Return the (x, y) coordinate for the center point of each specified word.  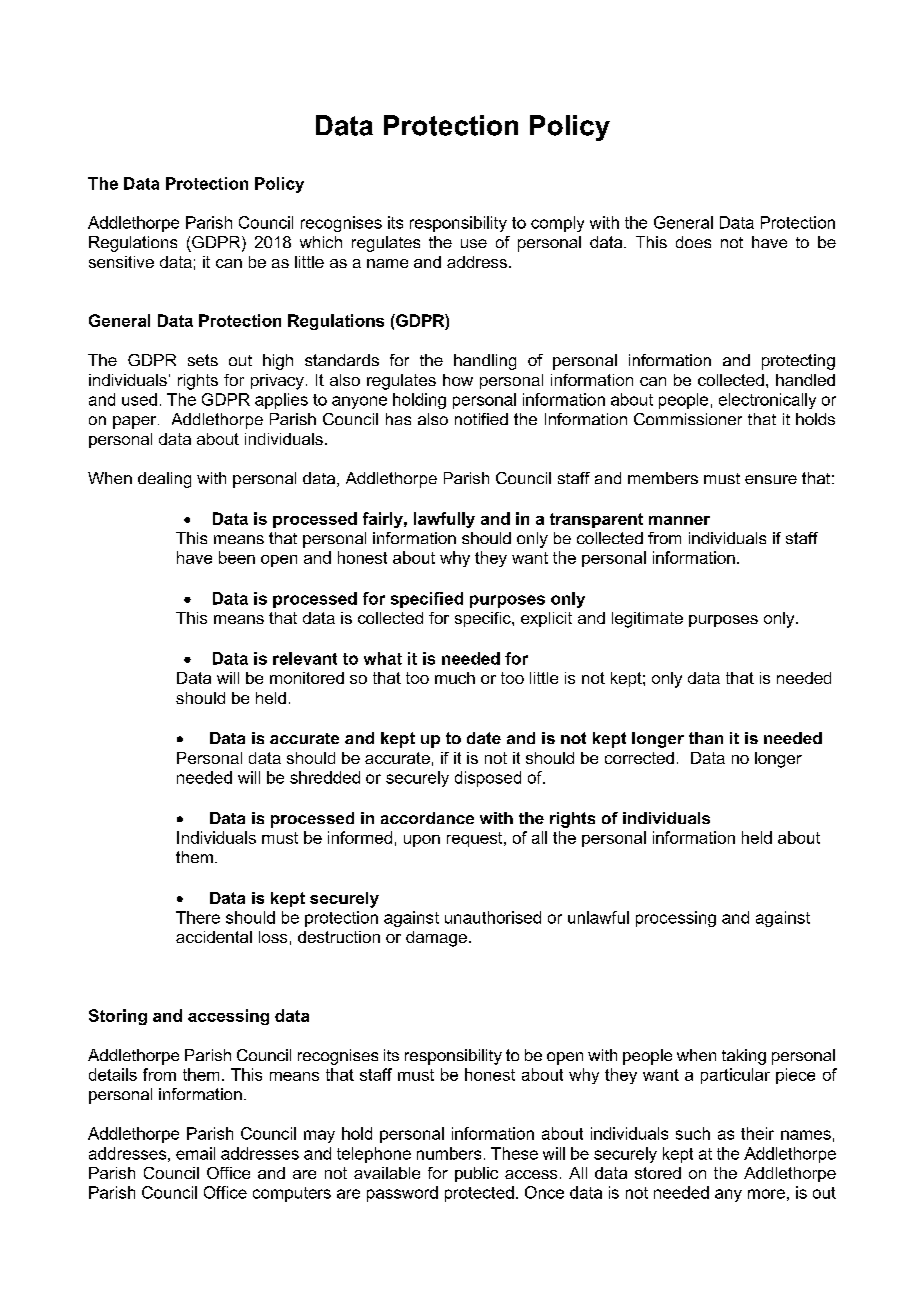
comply (557, 224)
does (693, 242)
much (455, 678)
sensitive (121, 262)
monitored (307, 678)
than (706, 738)
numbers (449, 1153)
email (195, 1153)
